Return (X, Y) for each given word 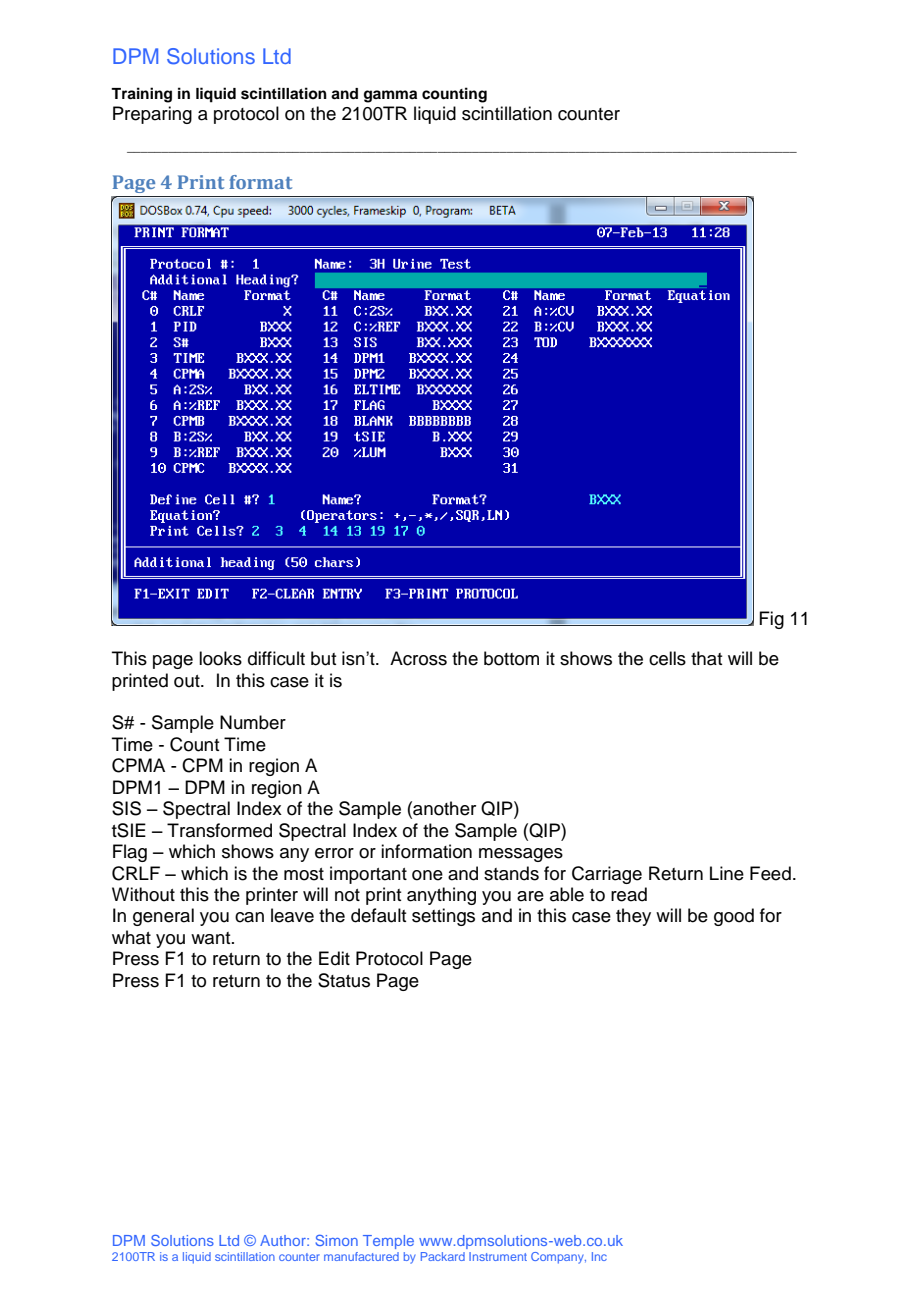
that (706, 658)
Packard (443, 1256)
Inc (599, 1256)
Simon (336, 1240)
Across (418, 658)
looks (220, 658)
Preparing (152, 115)
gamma (390, 96)
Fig (771, 620)
